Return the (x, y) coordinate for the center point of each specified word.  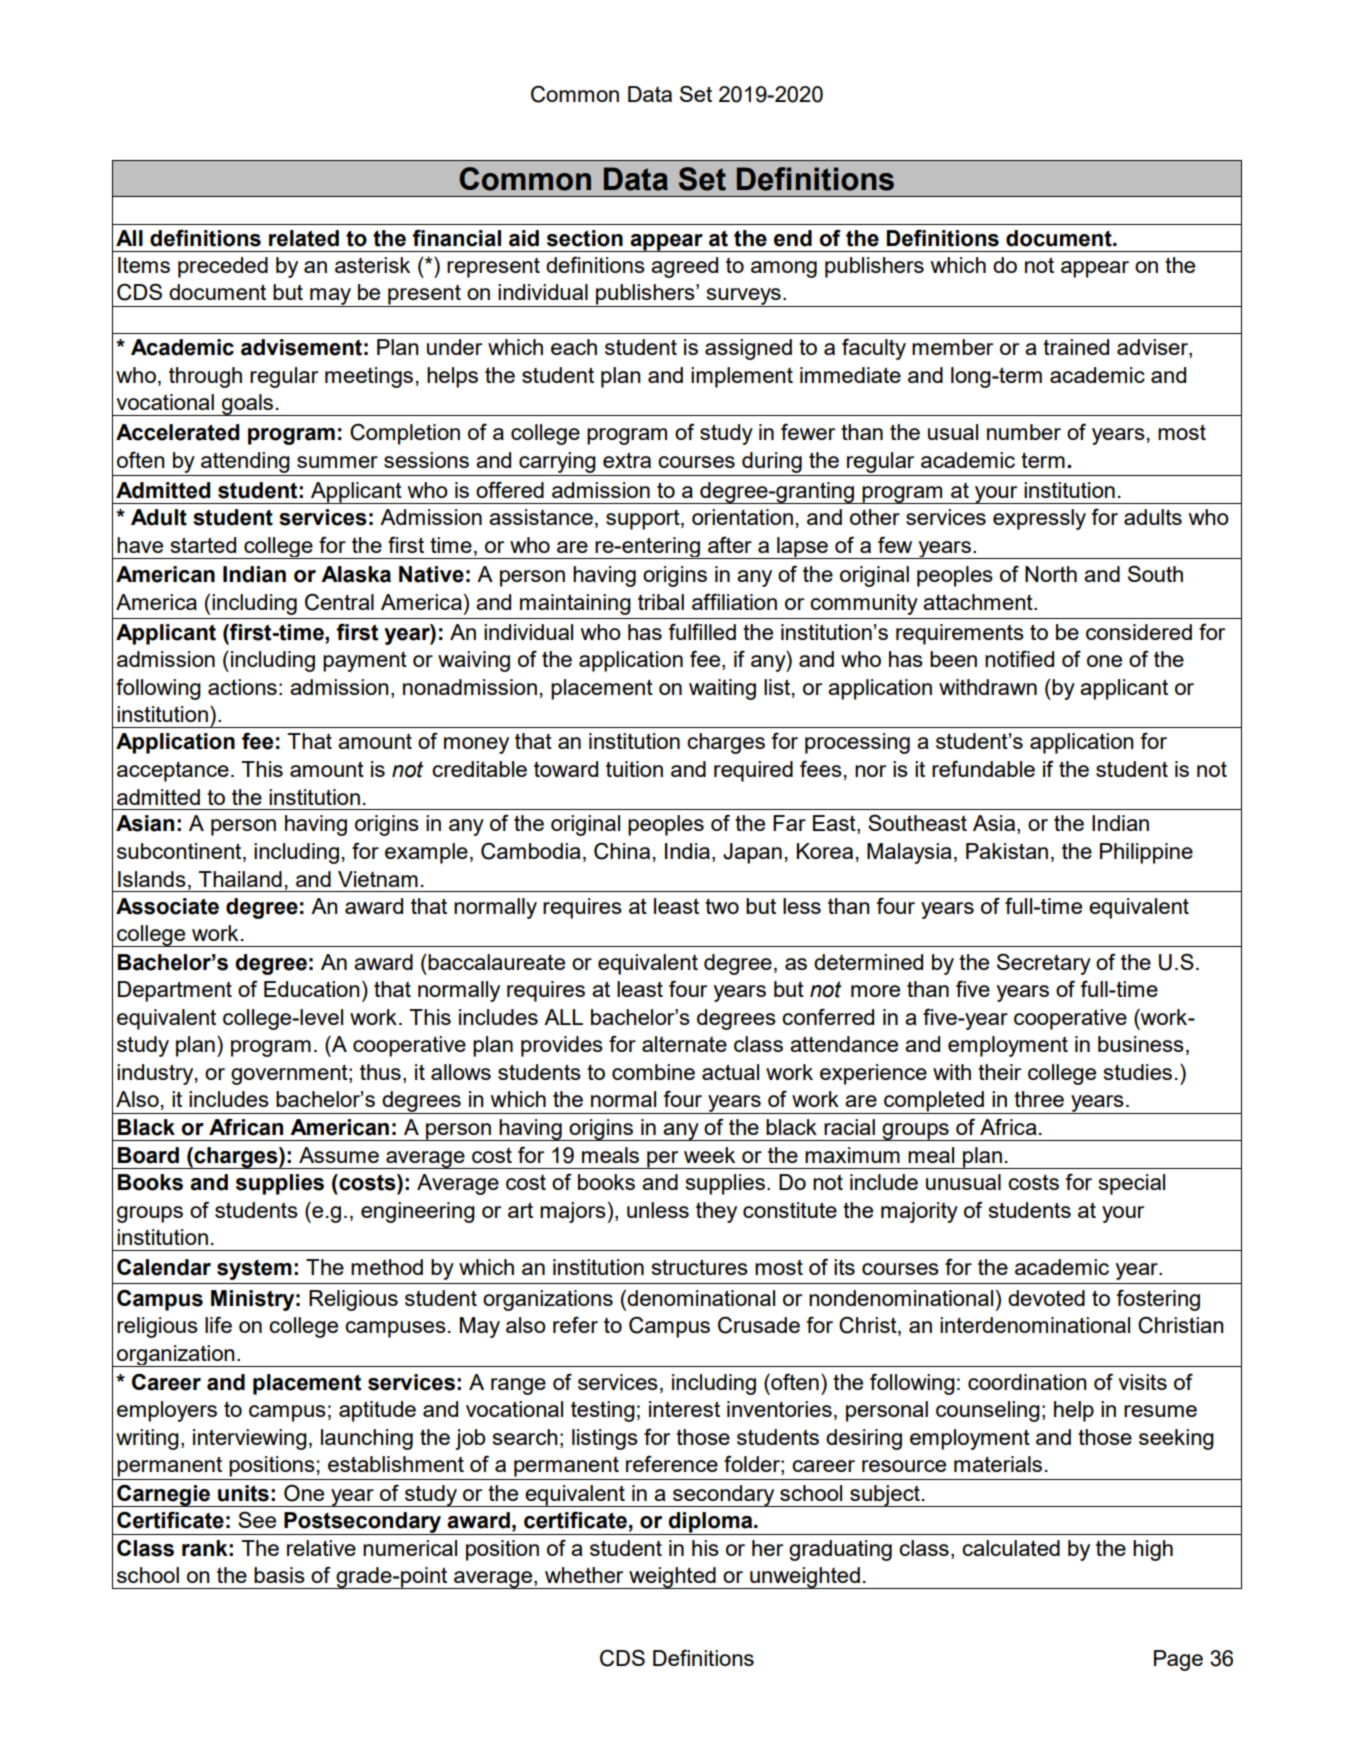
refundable (983, 768)
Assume (339, 1155)
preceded (223, 267)
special (1132, 1184)
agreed (684, 267)
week (709, 1155)
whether (584, 1575)
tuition (634, 769)
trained (1076, 347)
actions (242, 687)
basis (279, 1575)
